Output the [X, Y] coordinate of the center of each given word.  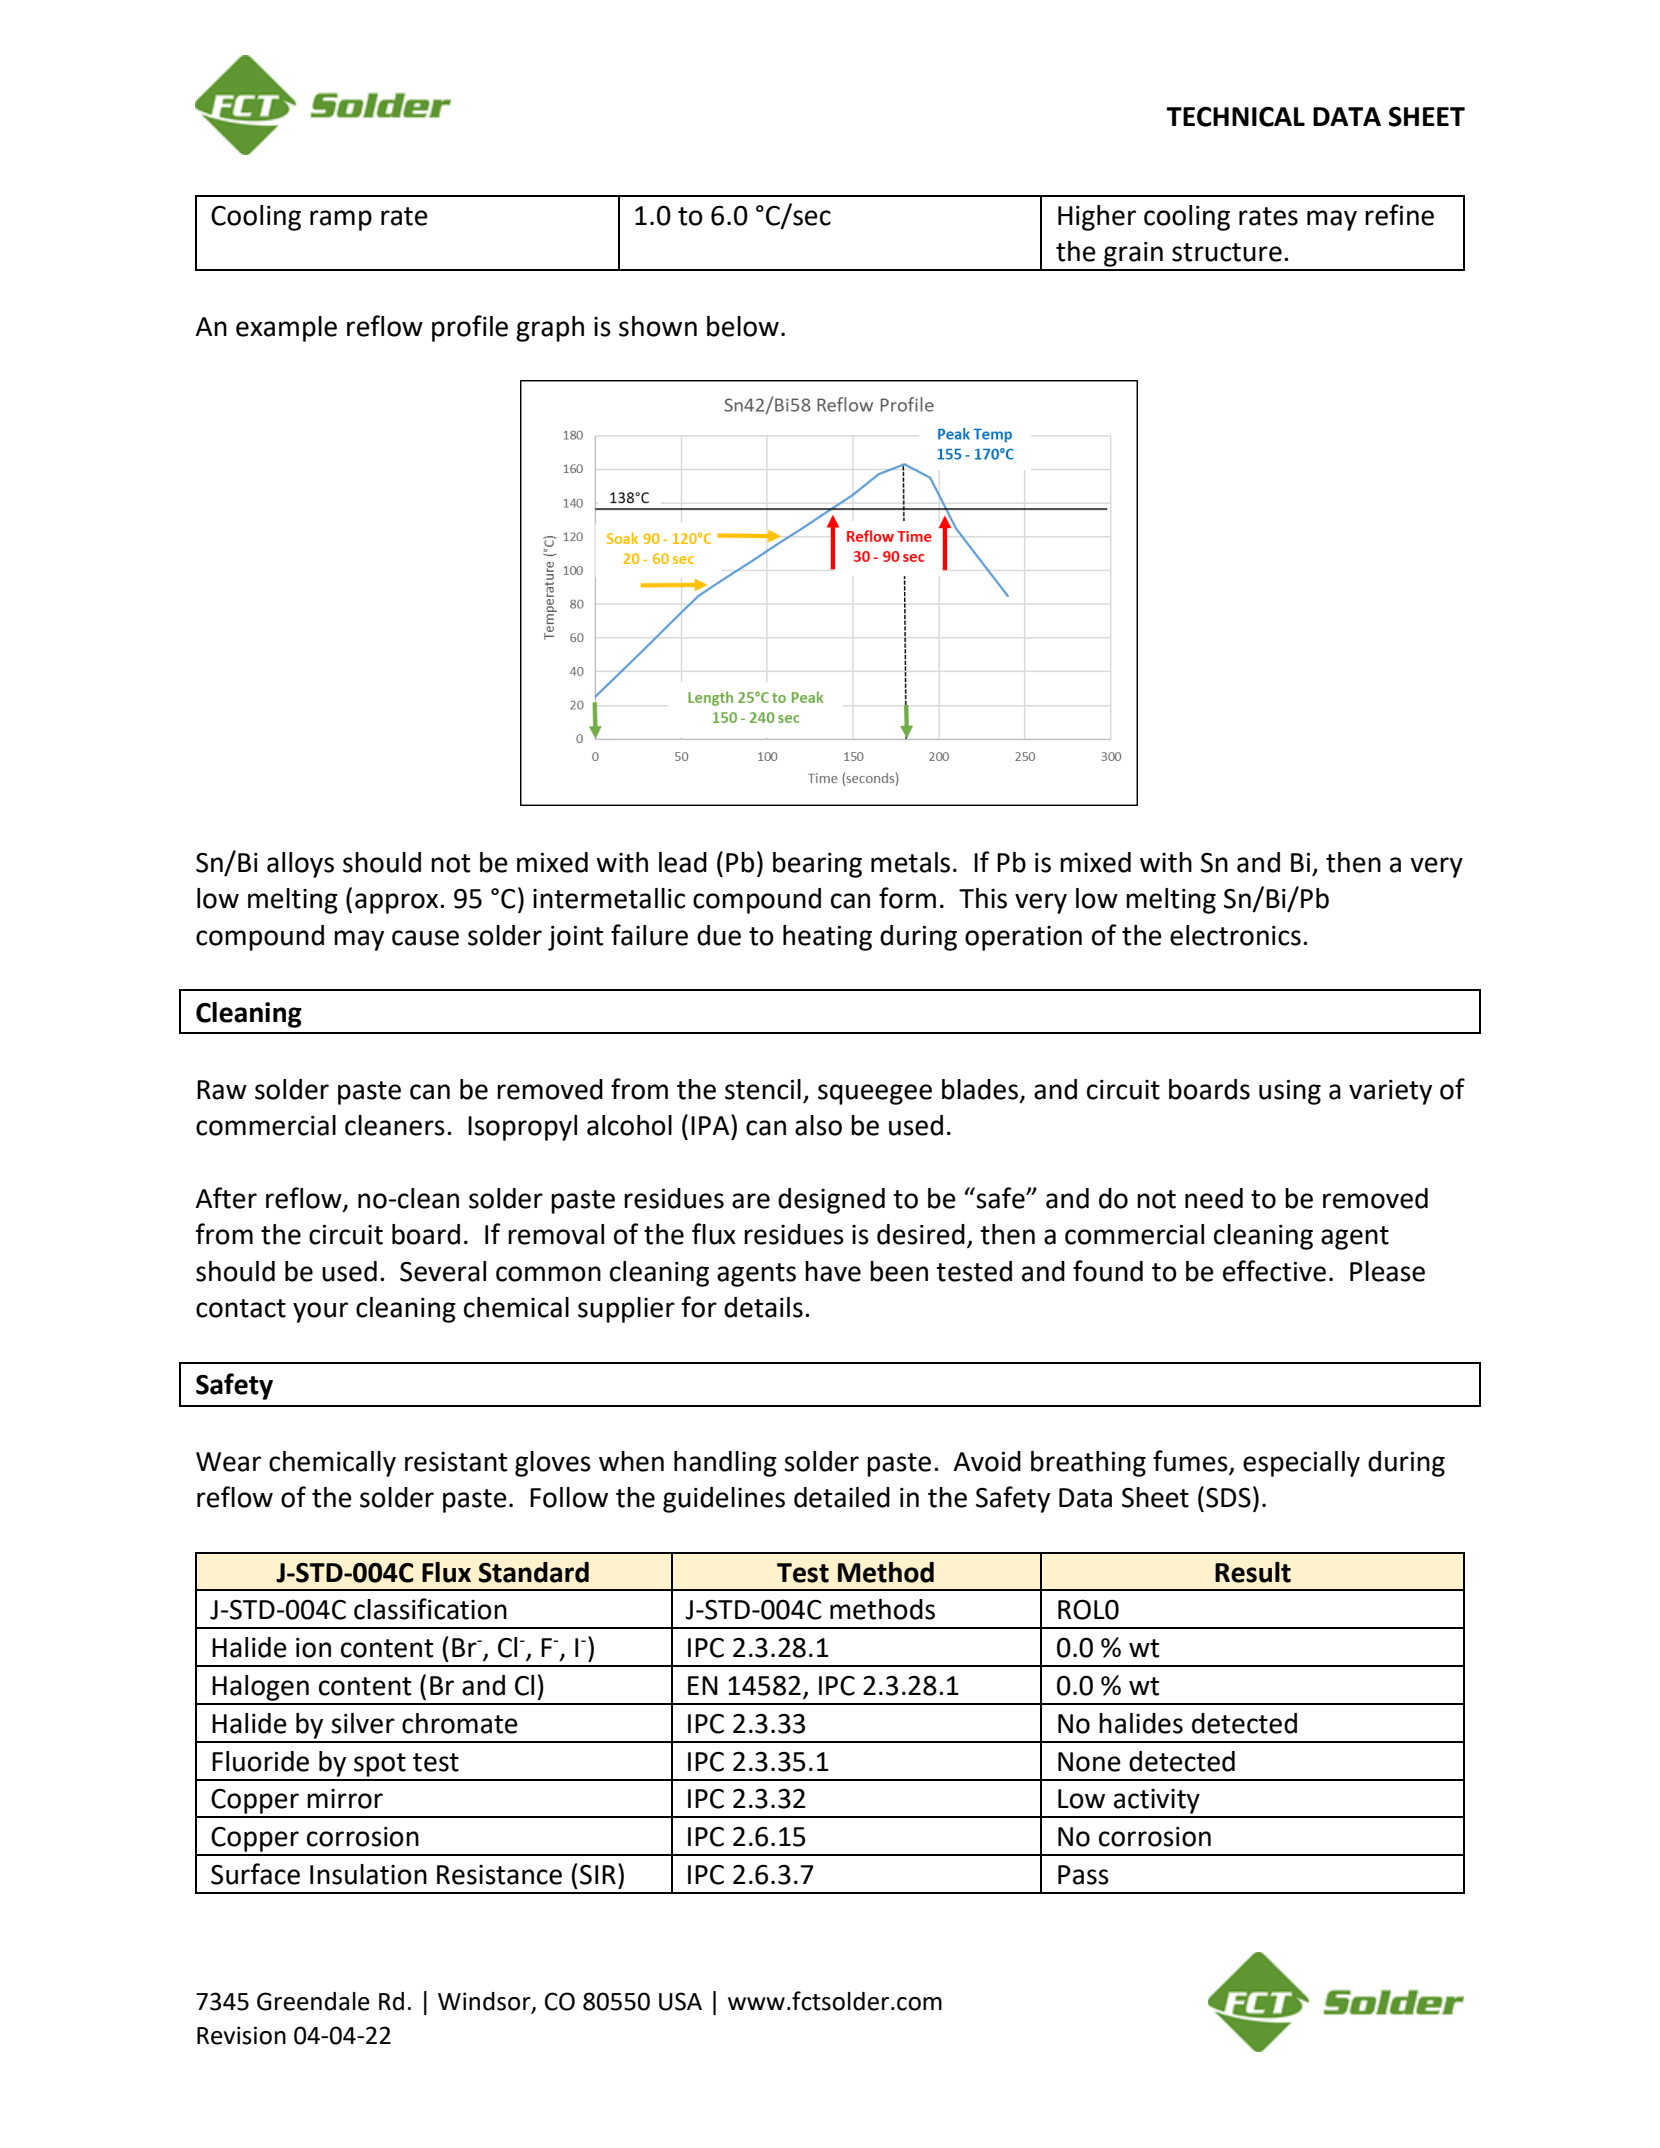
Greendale [313, 2001]
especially [1301, 1464]
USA [680, 2001]
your [320, 1312]
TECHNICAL [1235, 117]
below [743, 326]
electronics [1235, 935]
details [763, 1307]
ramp [341, 220]
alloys [300, 865]
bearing [817, 865]
